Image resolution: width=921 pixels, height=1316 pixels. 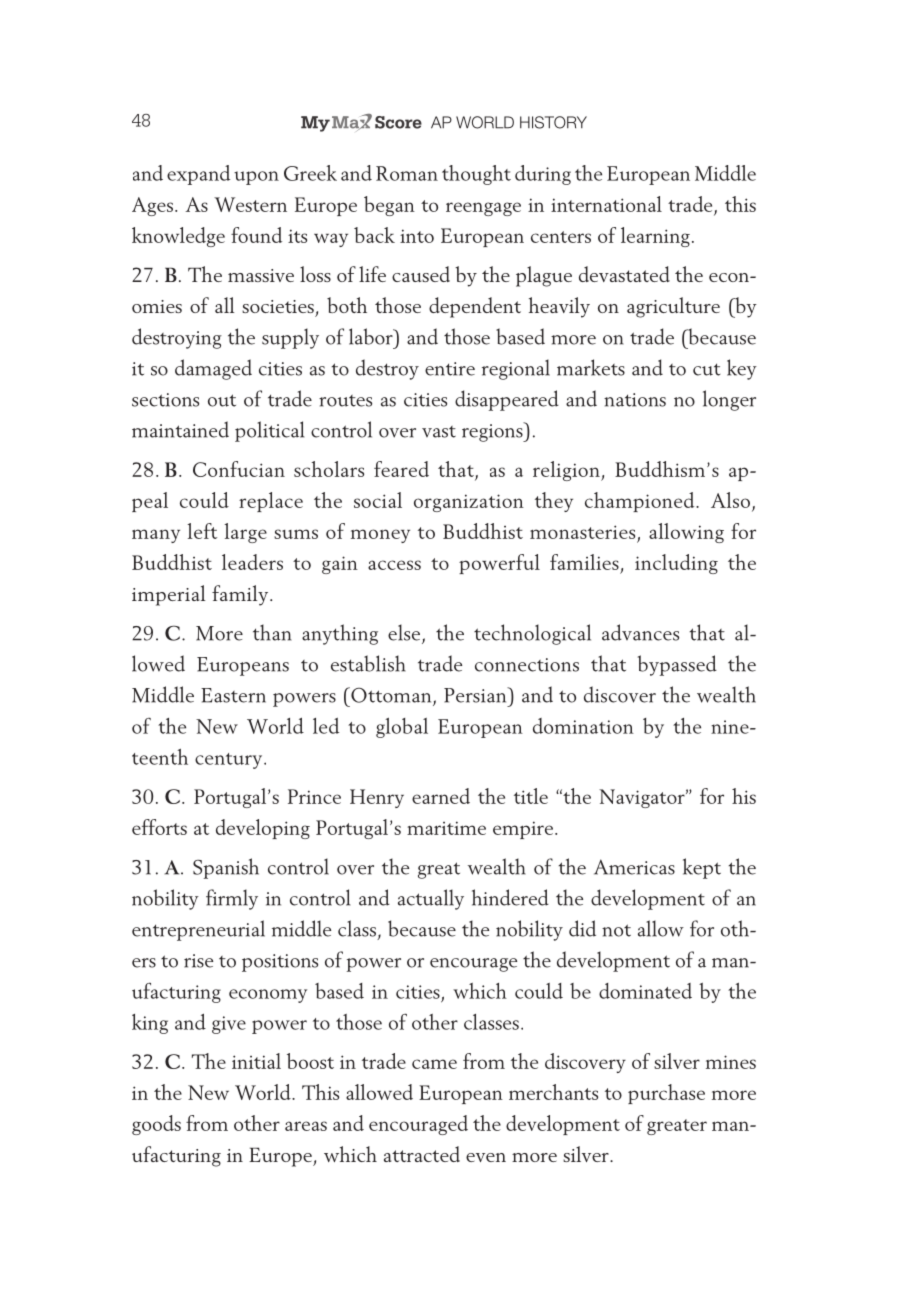 I want to click on purchase, so click(x=666, y=1094).
